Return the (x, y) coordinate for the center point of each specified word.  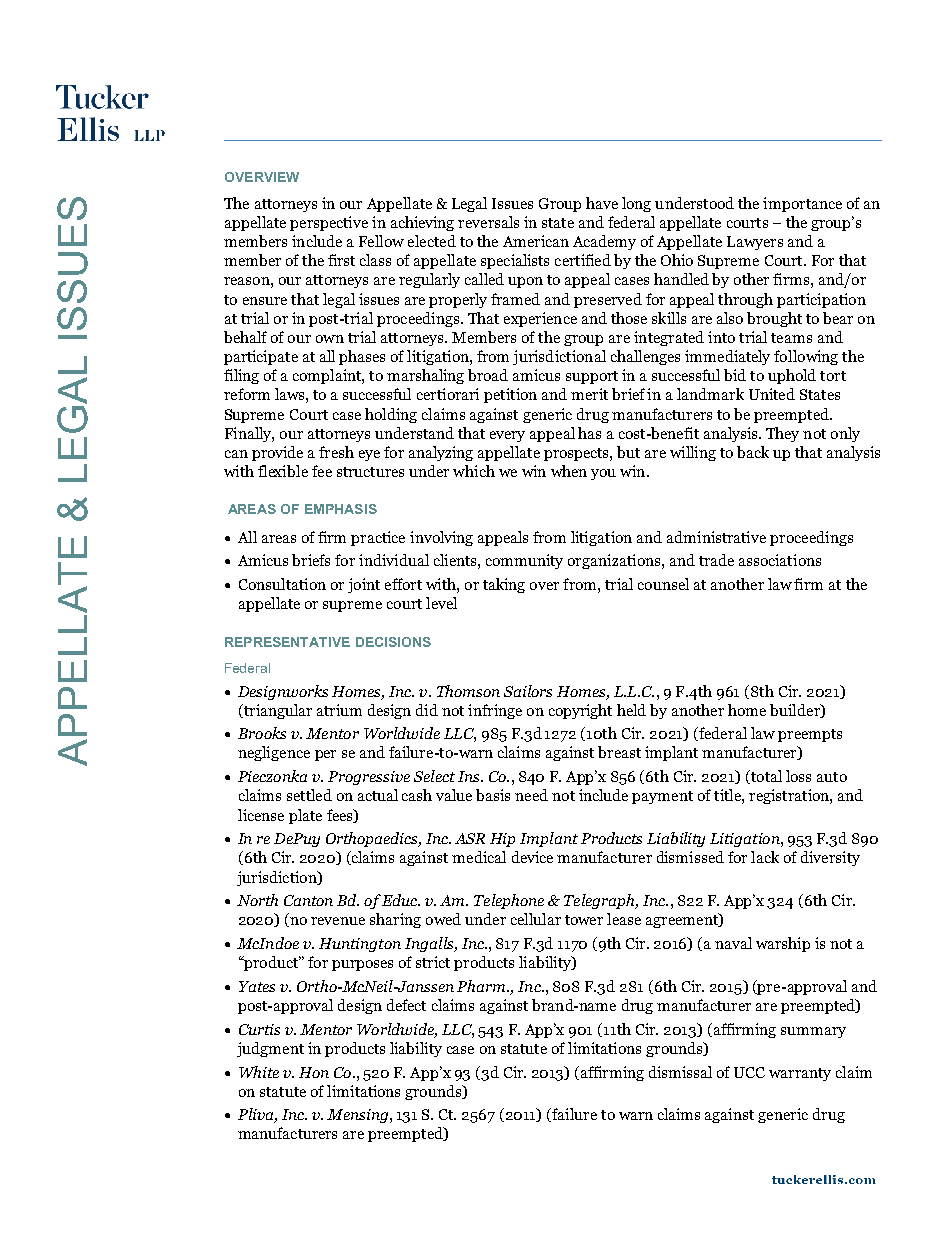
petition (510, 395)
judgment (270, 1049)
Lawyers (755, 243)
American (536, 241)
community (524, 561)
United (772, 394)
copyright (580, 711)
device (532, 857)
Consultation (282, 584)
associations (780, 560)
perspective (329, 223)
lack (765, 857)
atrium (339, 710)
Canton (308, 900)
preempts (810, 735)
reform (247, 394)
